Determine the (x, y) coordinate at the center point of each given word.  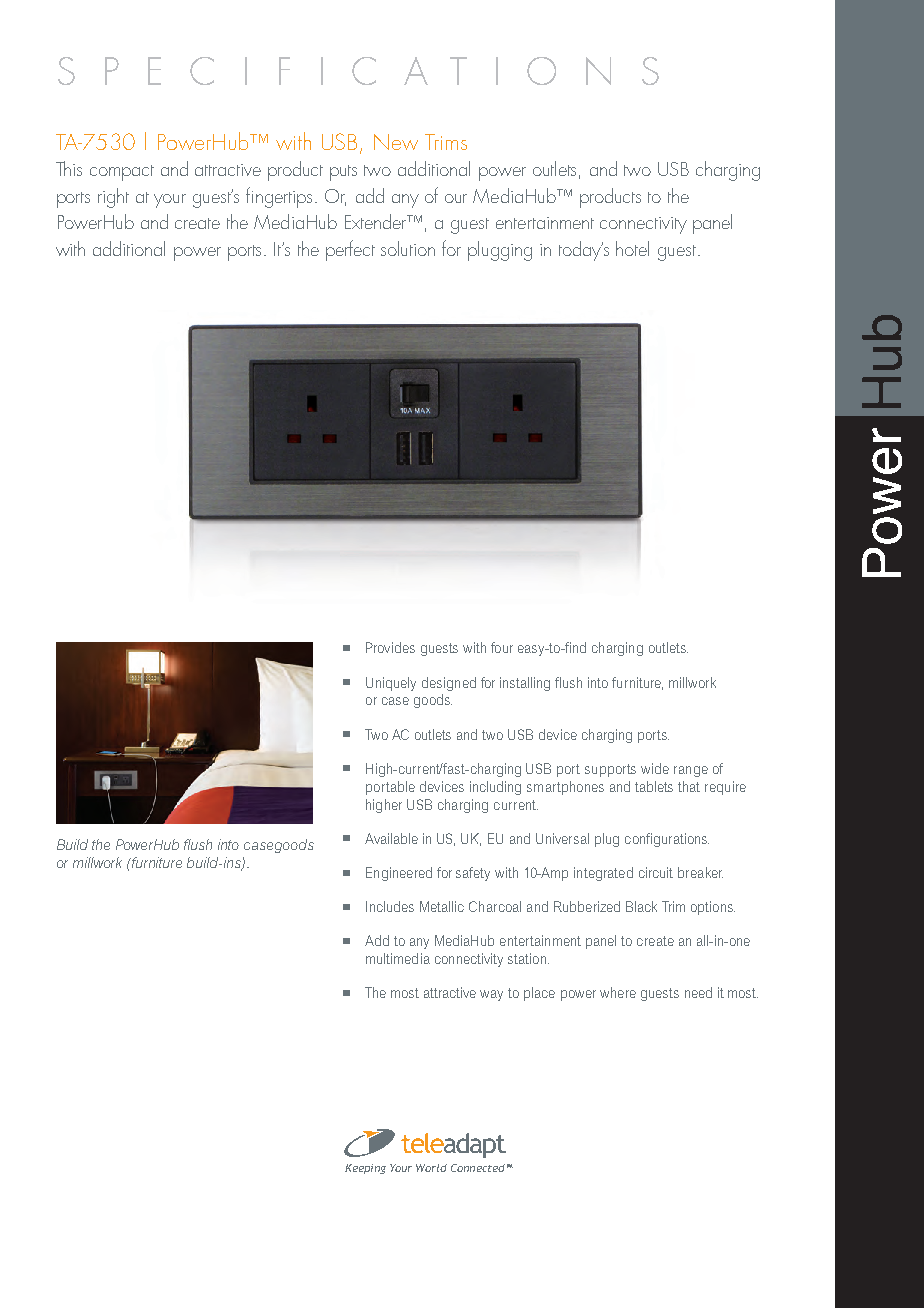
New (396, 142)
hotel (632, 248)
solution (408, 248)
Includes (390, 906)
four (502, 647)
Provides (390, 647)
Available (391, 838)
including (495, 788)
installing (525, 684)
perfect (350, 250)
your (170, 201)
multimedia (398, 958)
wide (655, 768)
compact (122, 173)
